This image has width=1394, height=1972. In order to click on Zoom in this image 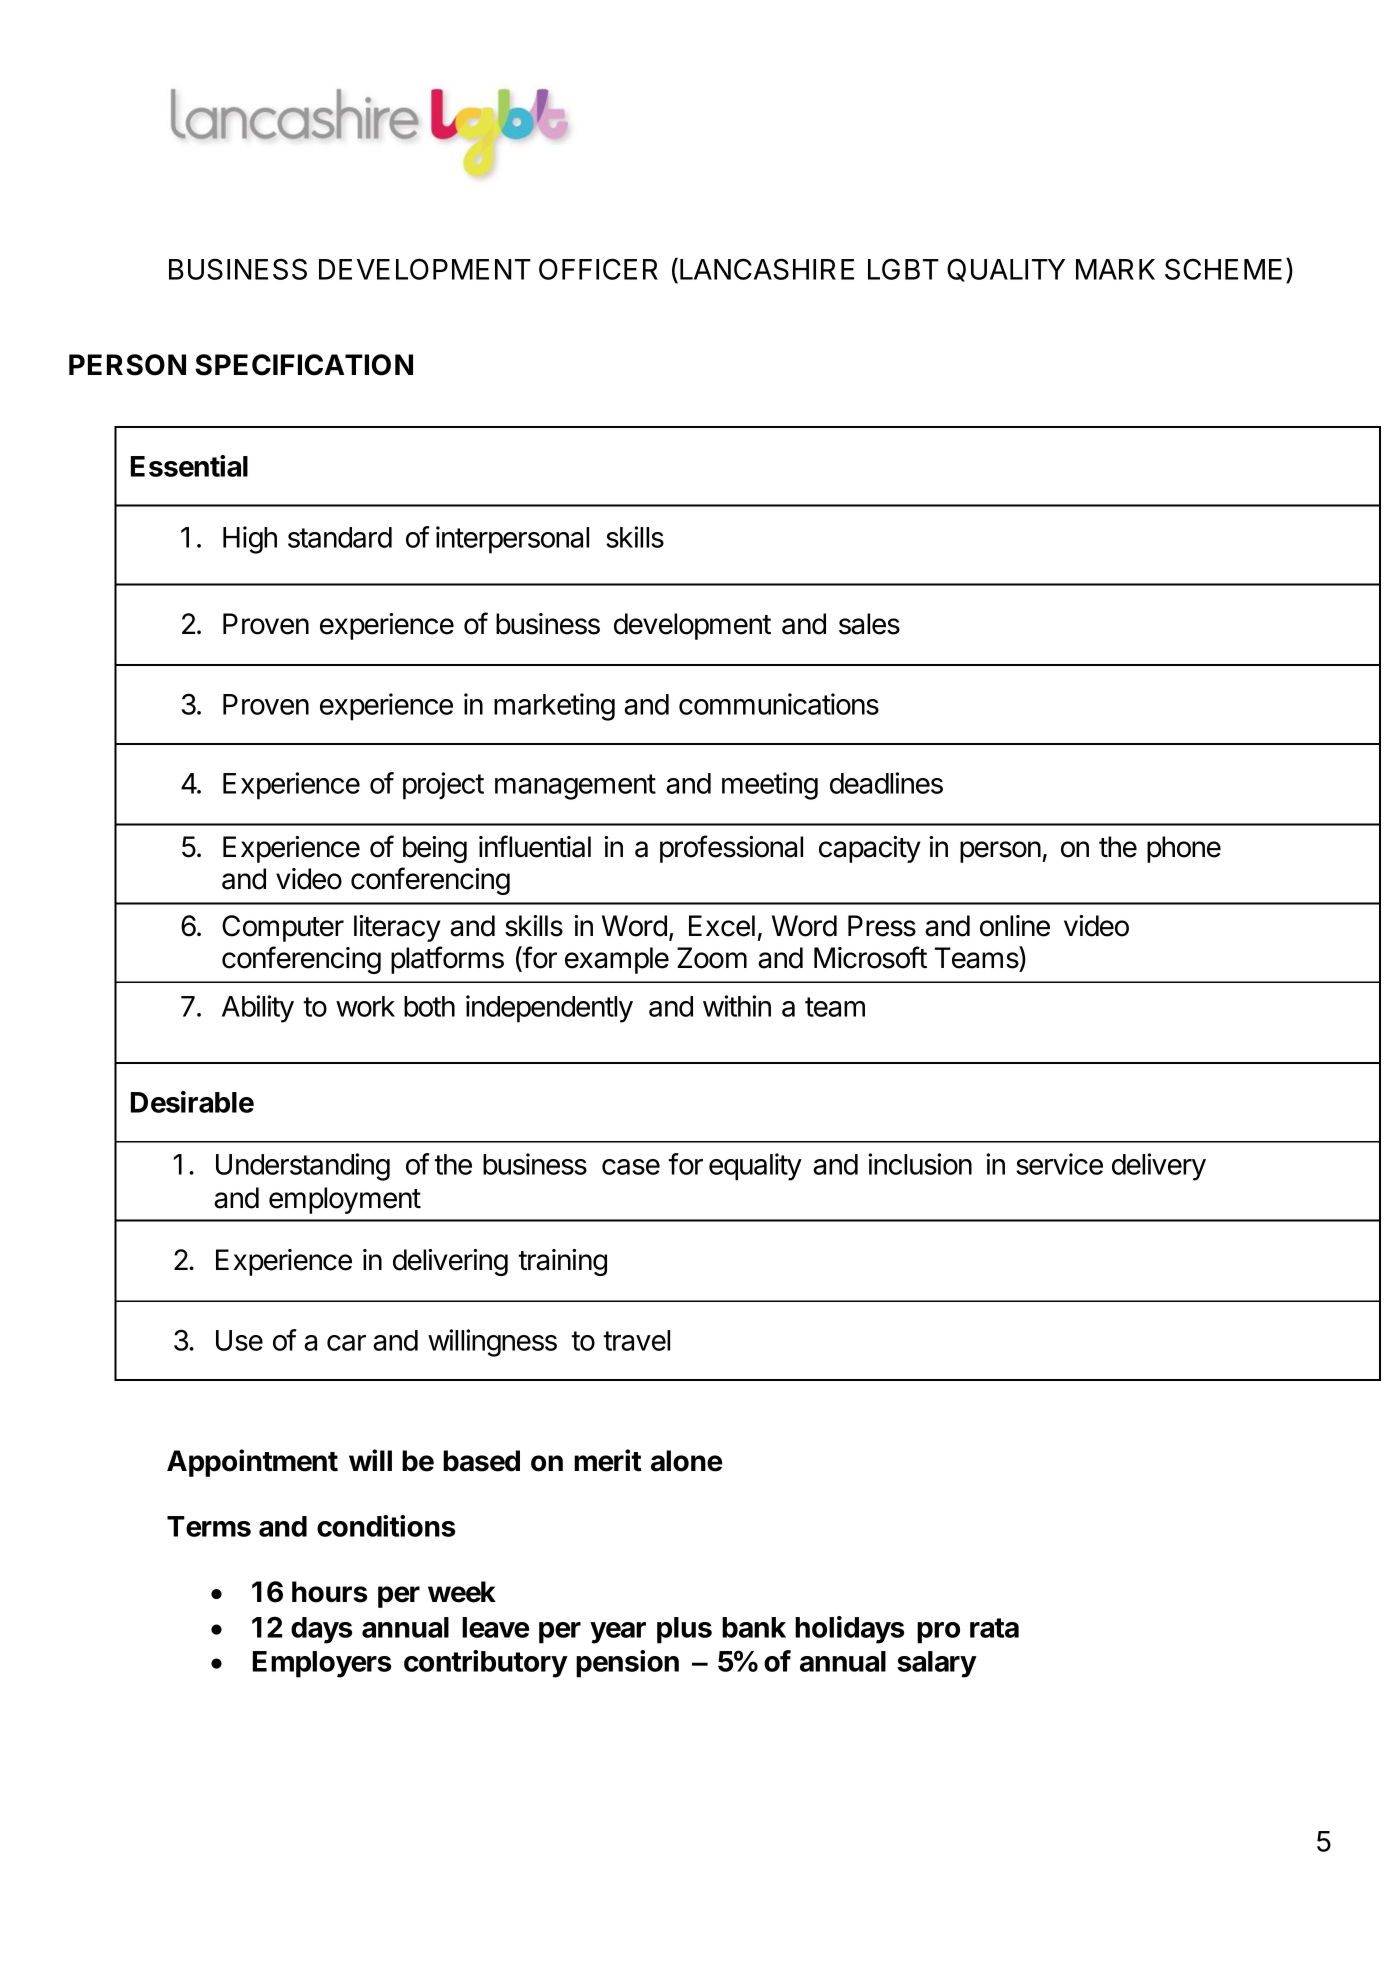, I will do `click(712, 958)`.
